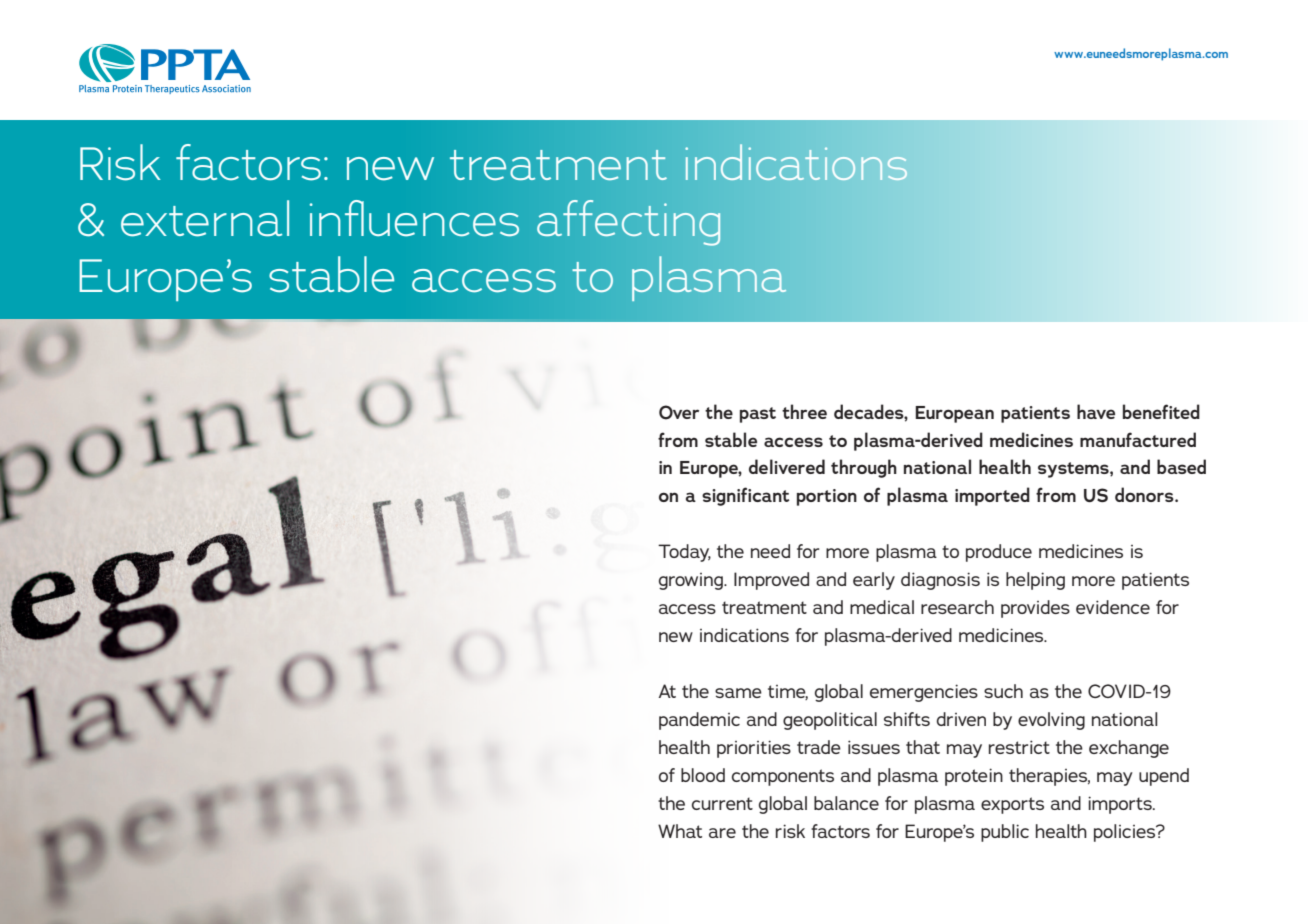  I want to click on Improved, so click(771, 581).
